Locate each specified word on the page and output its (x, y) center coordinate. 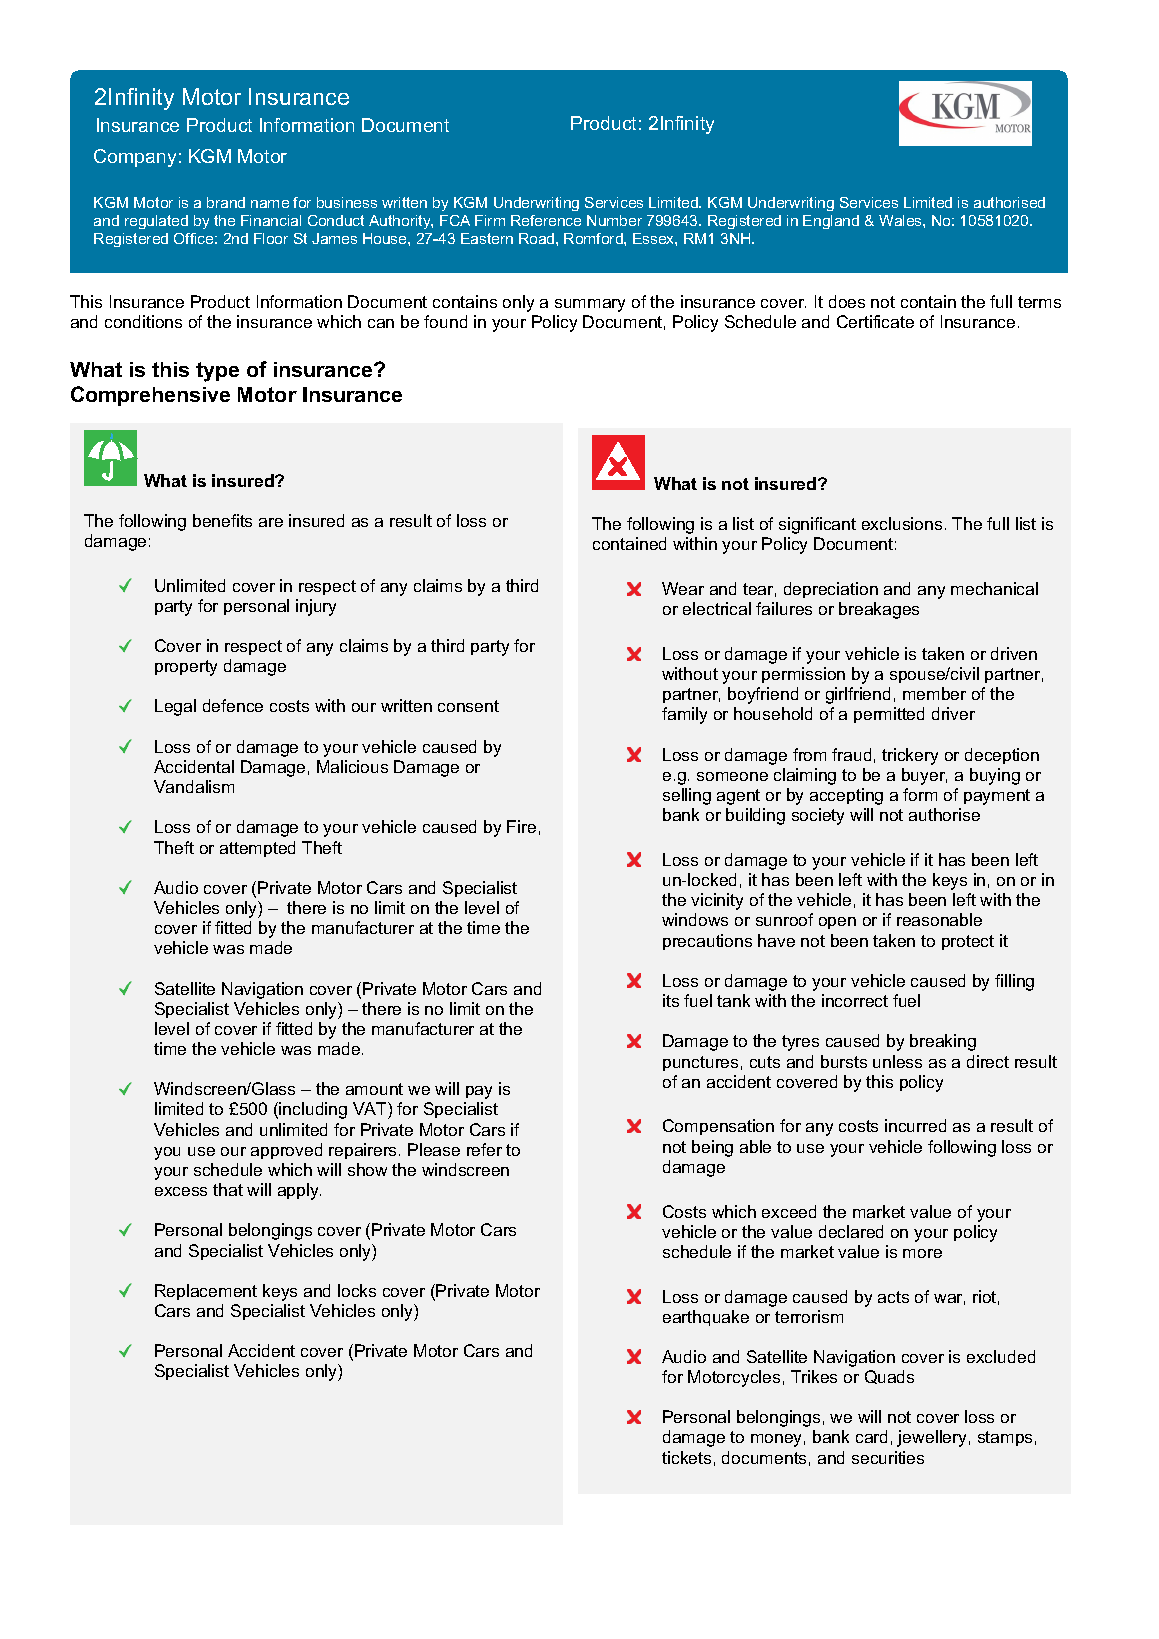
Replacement (206, 1292)
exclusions (902, 523)
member (934, 693)
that (228, 1189)
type (217, 372)
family (684, 715)
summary (590, 305)
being (712, 1148)
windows (695, 919)
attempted (257, 849)
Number (614, 220)
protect (968, 942)
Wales (901, 220)
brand (226, 202)
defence (233, 705)
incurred (915, 1125)
